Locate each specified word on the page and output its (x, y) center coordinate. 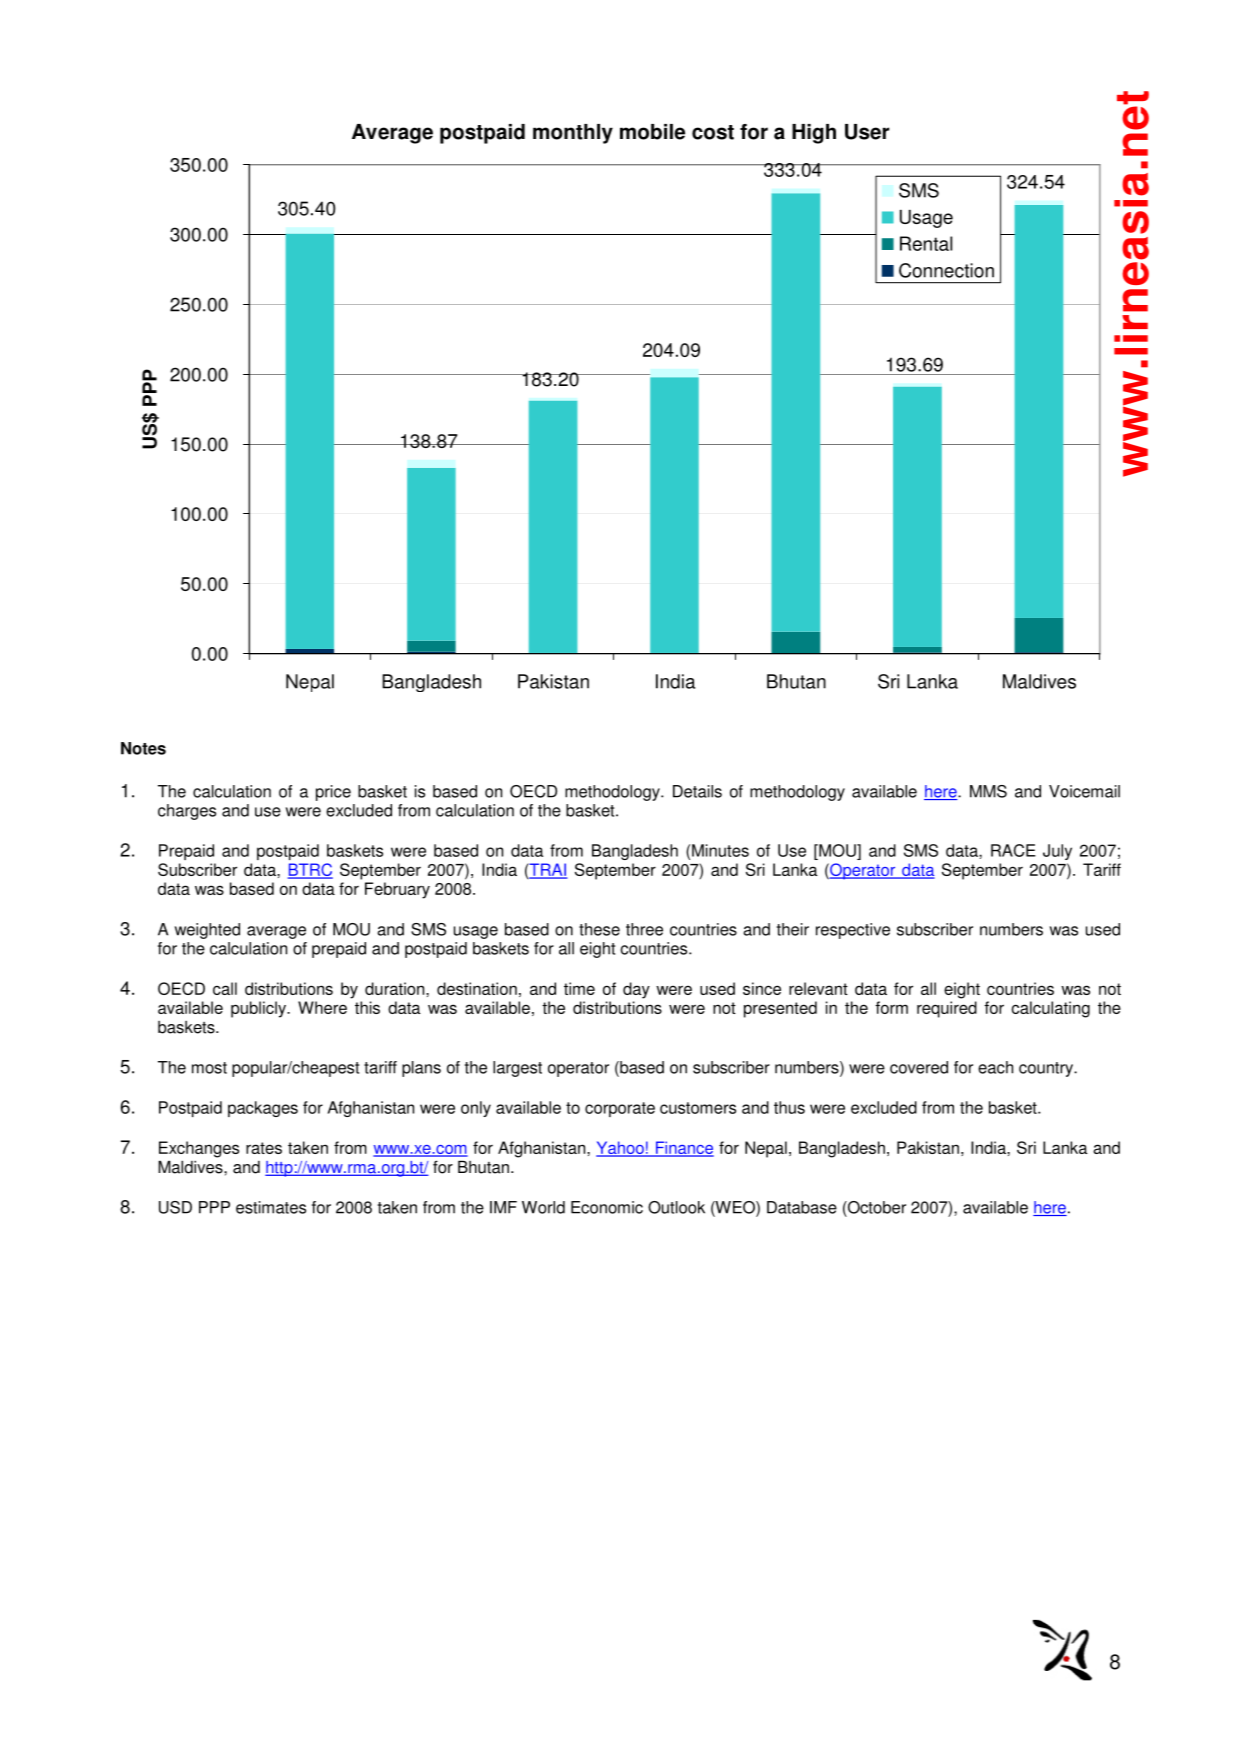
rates (264, 1148)
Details (697, 791)
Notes (143, 748)
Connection (946, 270)
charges (187, 812)
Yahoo (621, 1148)
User (867, 132)
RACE (1013, 850)
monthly (573, 134)
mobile (652, 132)
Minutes (720, 850)
